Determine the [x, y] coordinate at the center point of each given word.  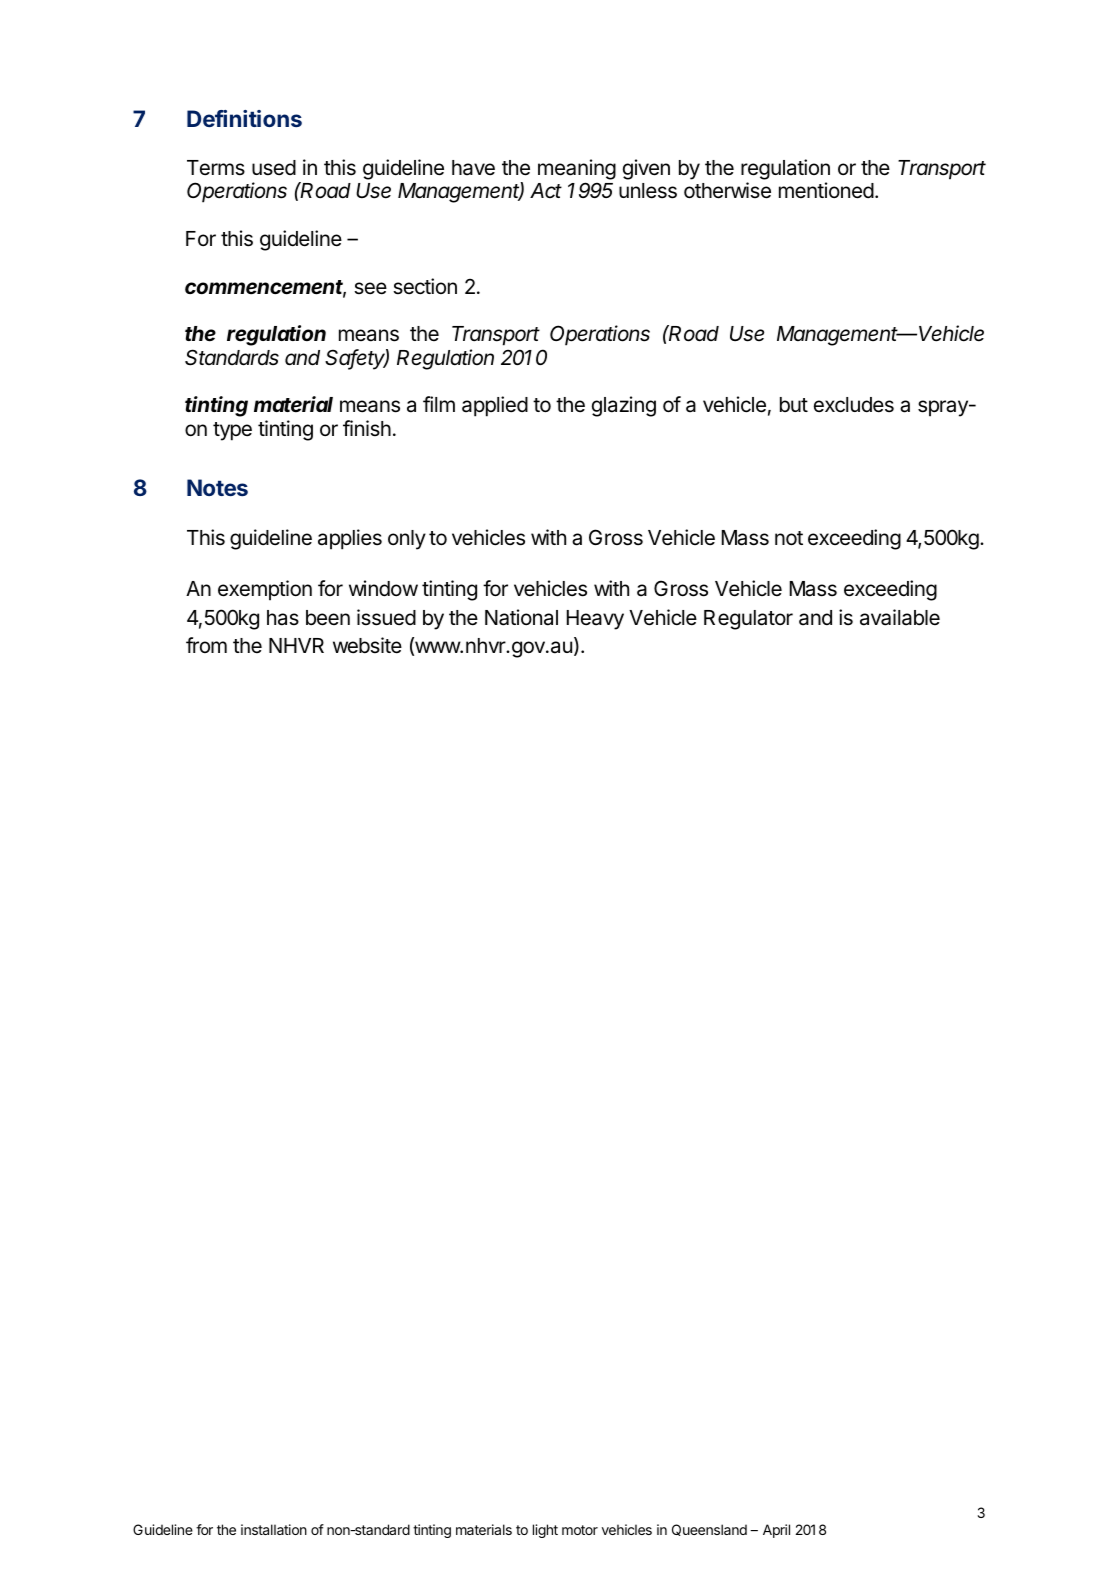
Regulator [748, 620]
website [367, 645]
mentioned [826, 190]
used [274, 168]
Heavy [595, 620]
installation [274, 1529]
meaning [577, 169]
